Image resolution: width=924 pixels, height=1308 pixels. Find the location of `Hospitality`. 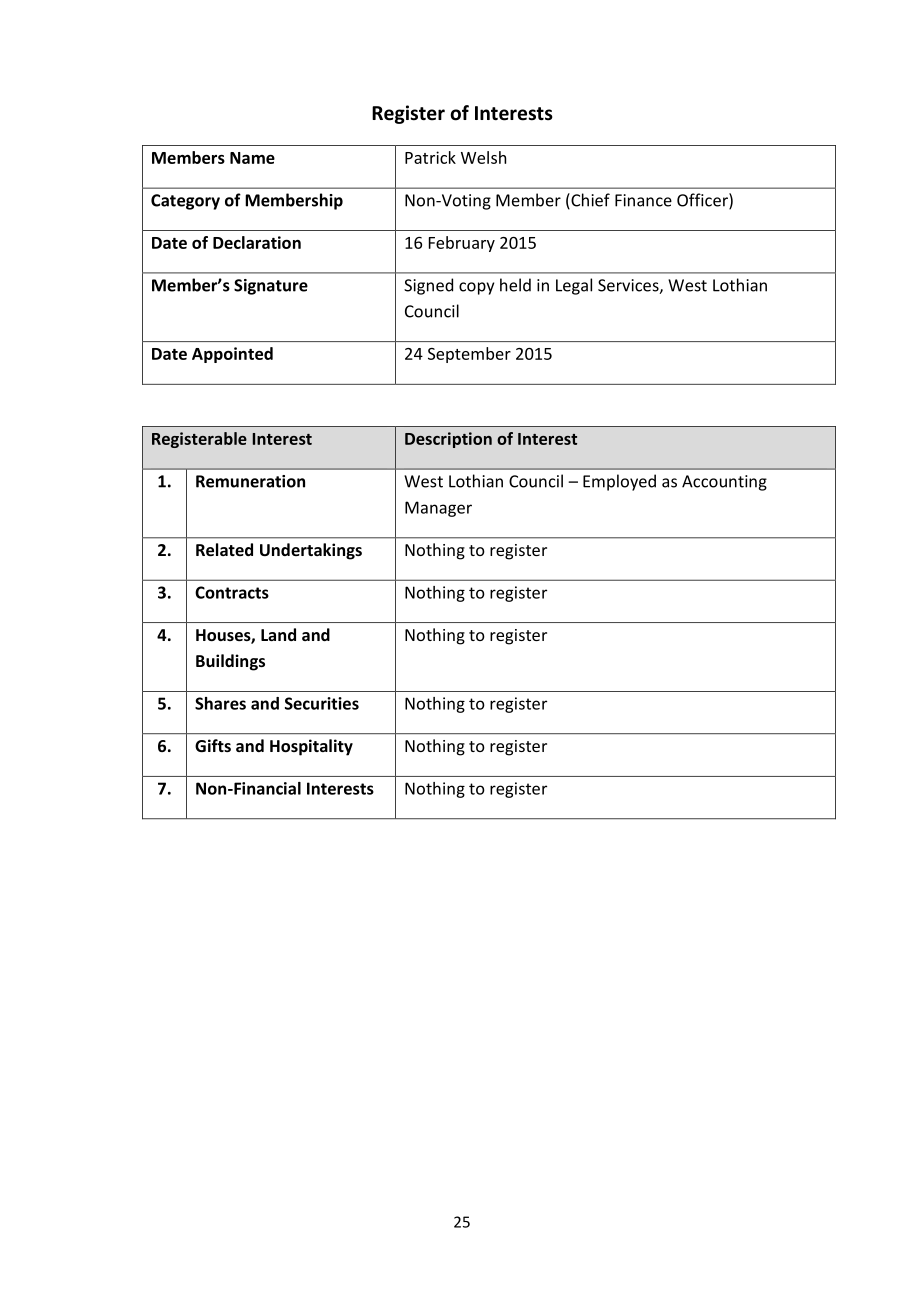

Hospitality is located at coordinates (311, 747).
